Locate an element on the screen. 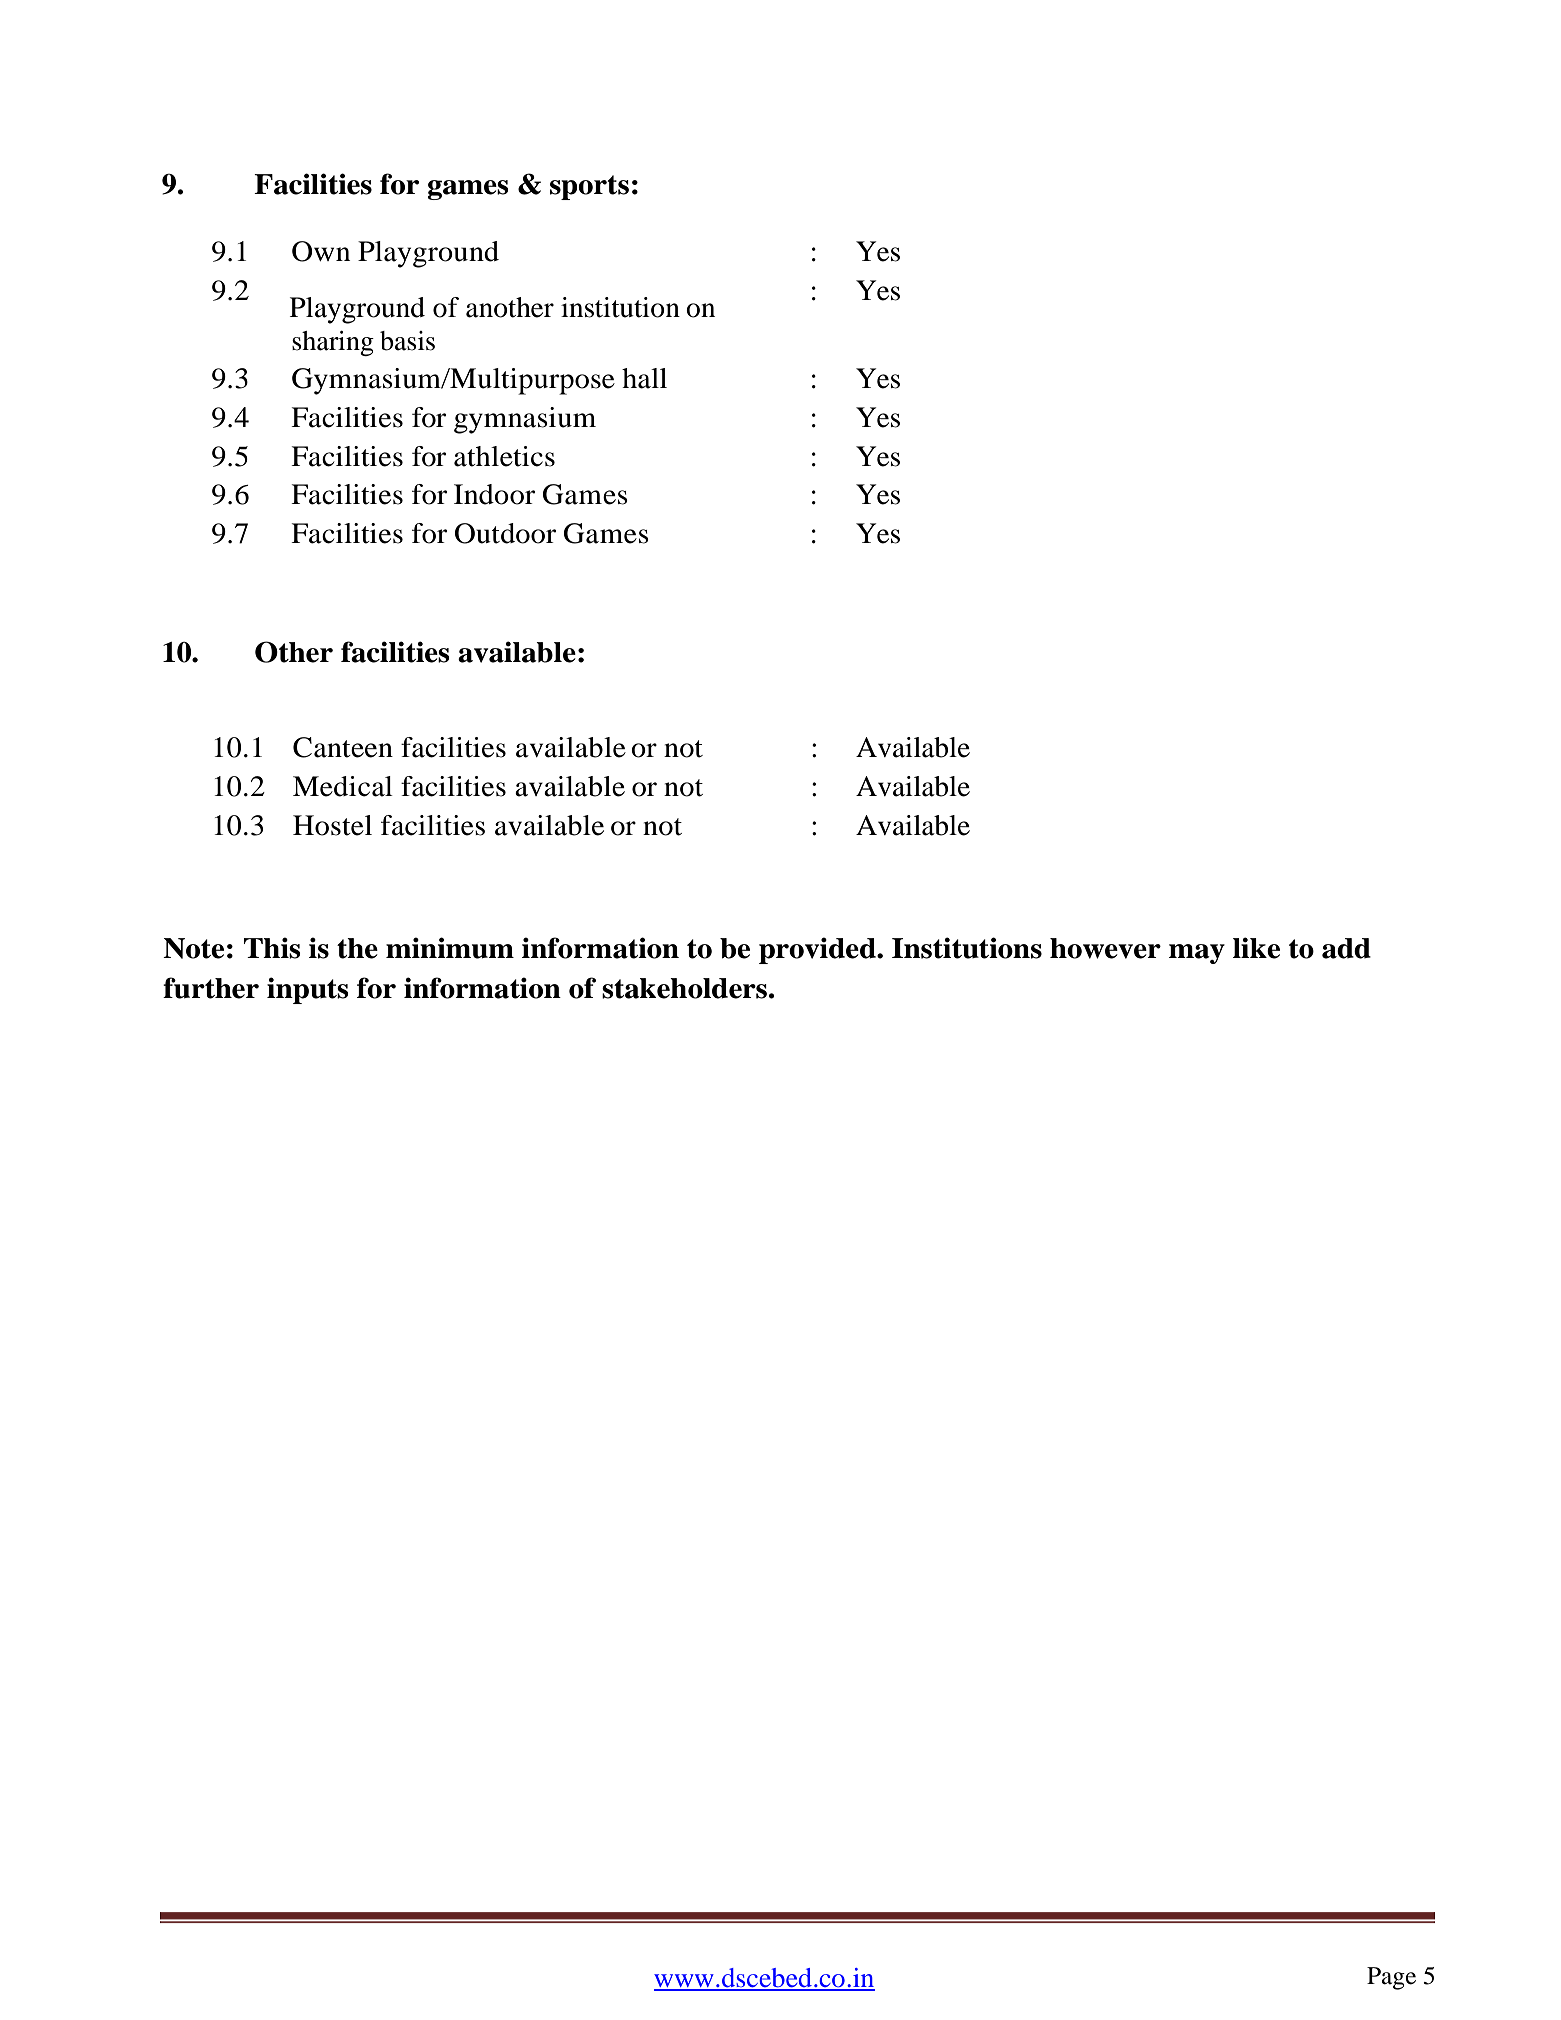 Image resolution: width=1561 pixels, height=2020 pixels. sports is located at coordinates (589, 187).
